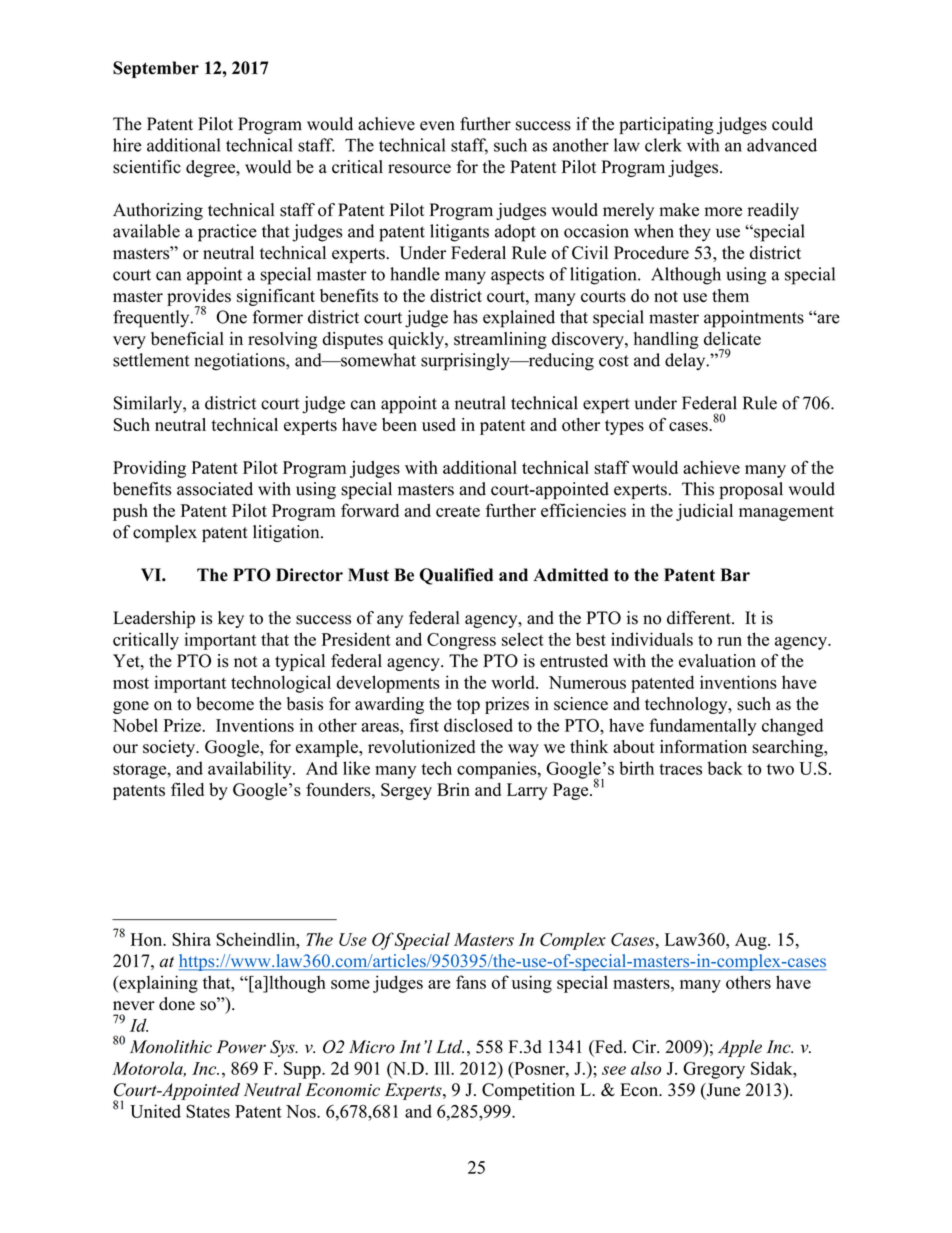 The height and width of the page is (1233, 952). Describe the element at coordinates (732, 338) in the page. I see `delicate` at that location.
